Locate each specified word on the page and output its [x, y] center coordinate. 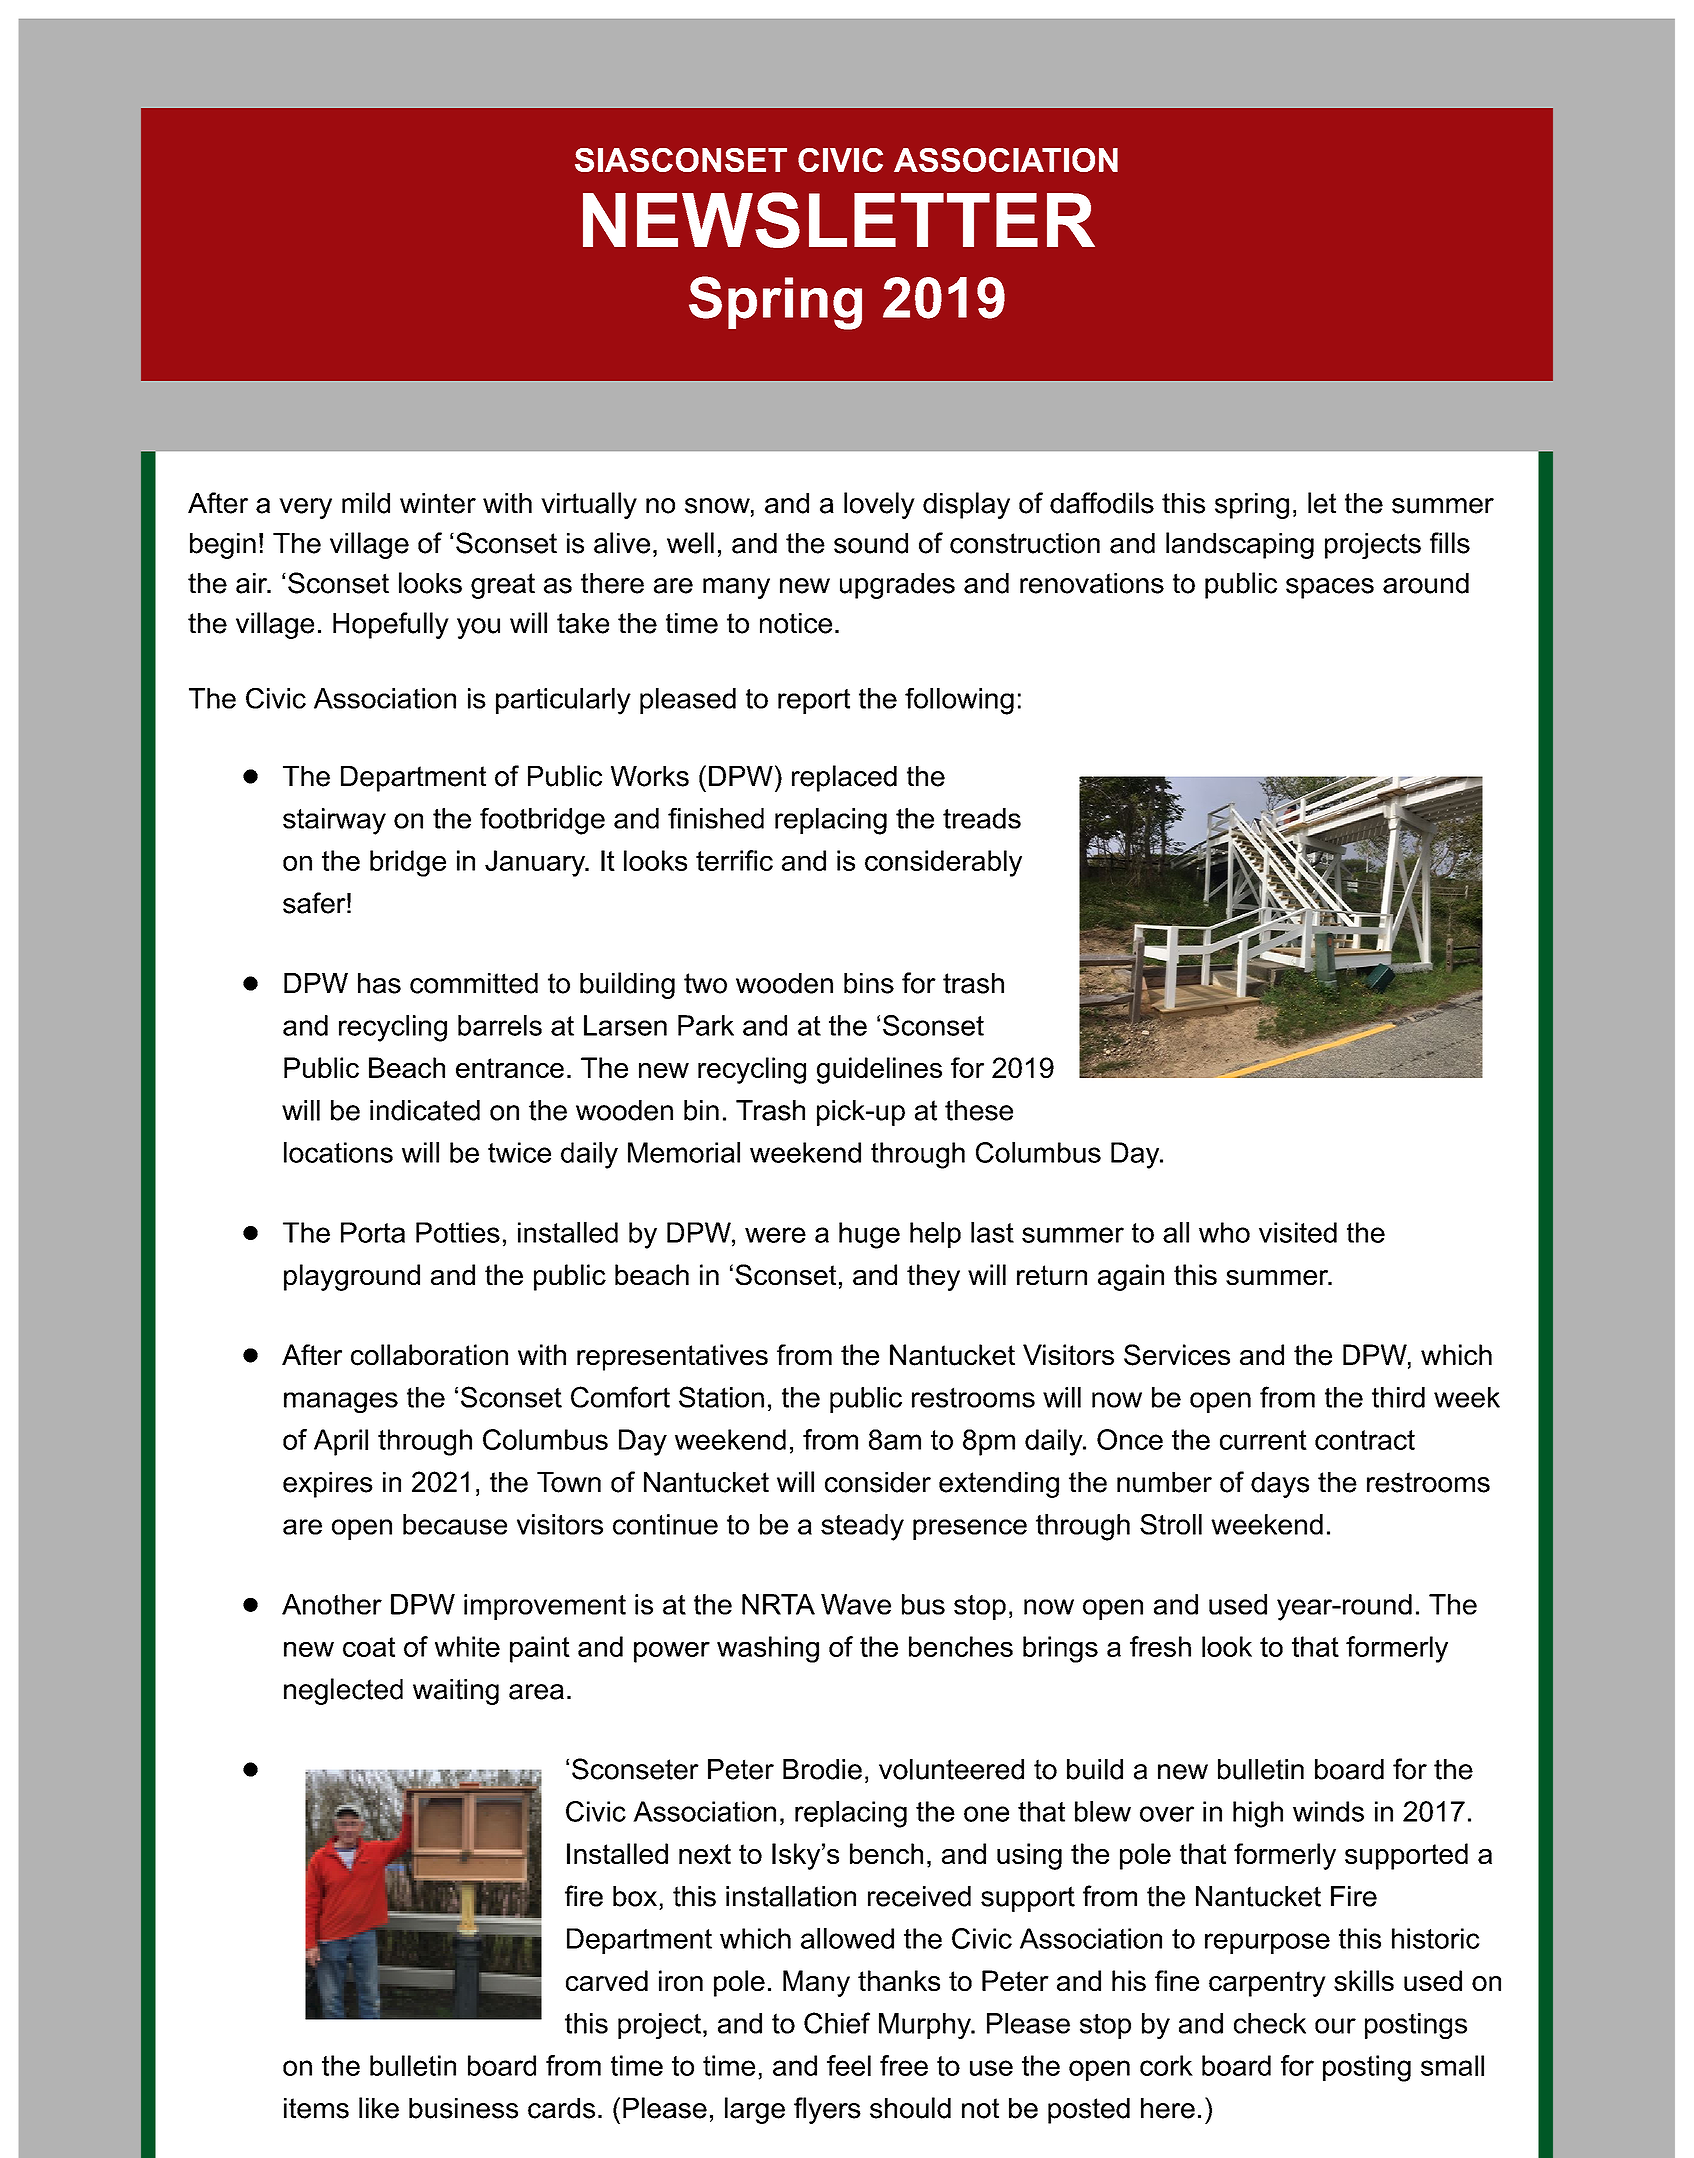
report [814, 701]
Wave [856, 1604]
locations [338, 1152]
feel [849, 2065]
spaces [1330, 588]
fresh [1160, 1646]
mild [366, 503]
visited [1298, 1232]
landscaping [1240, 545]
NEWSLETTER [839, 220]
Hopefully [391, 625]
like [379, 2108]
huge [869, 1235]
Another [332, 1604]
